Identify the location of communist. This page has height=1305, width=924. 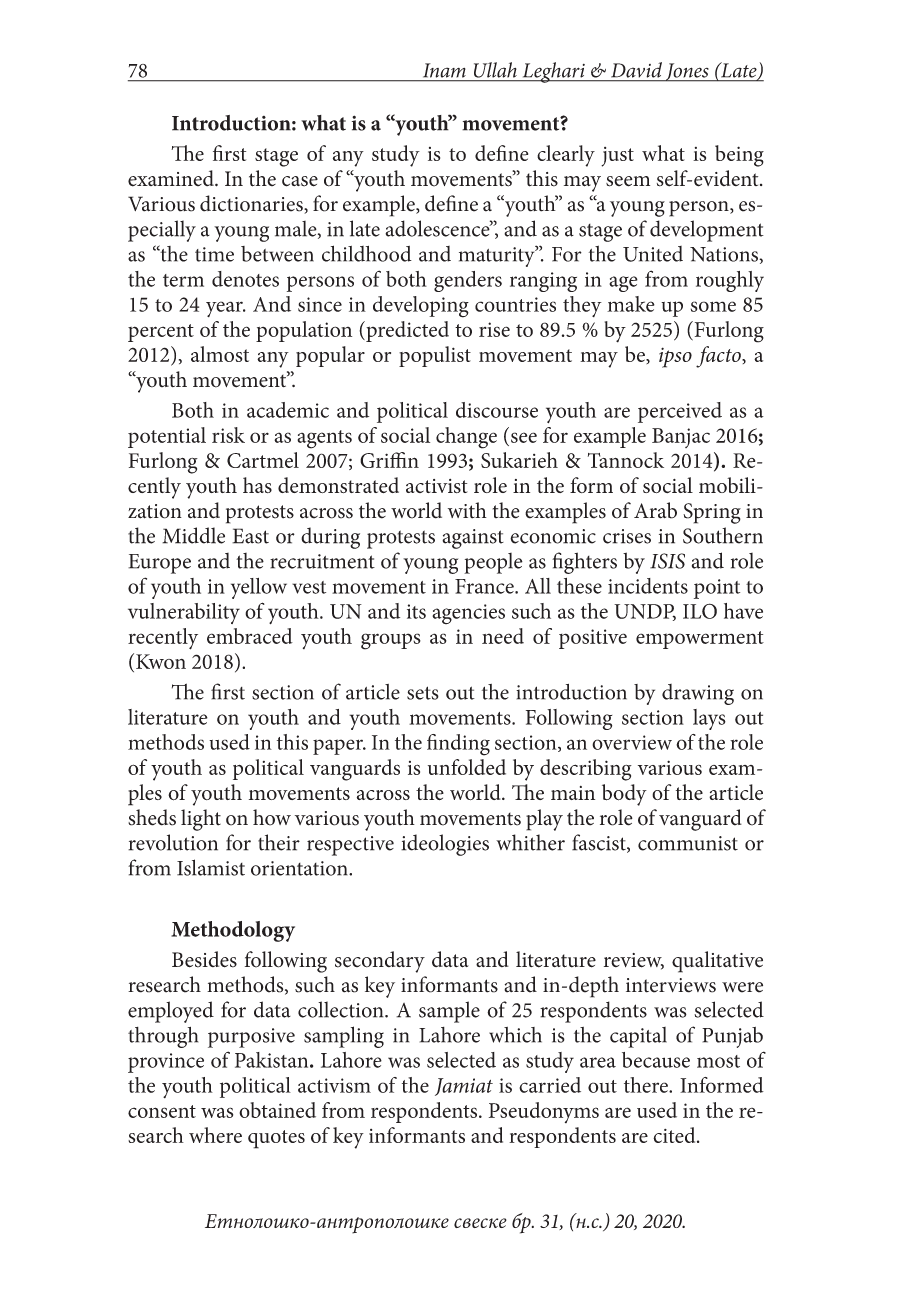
(688, 843).
